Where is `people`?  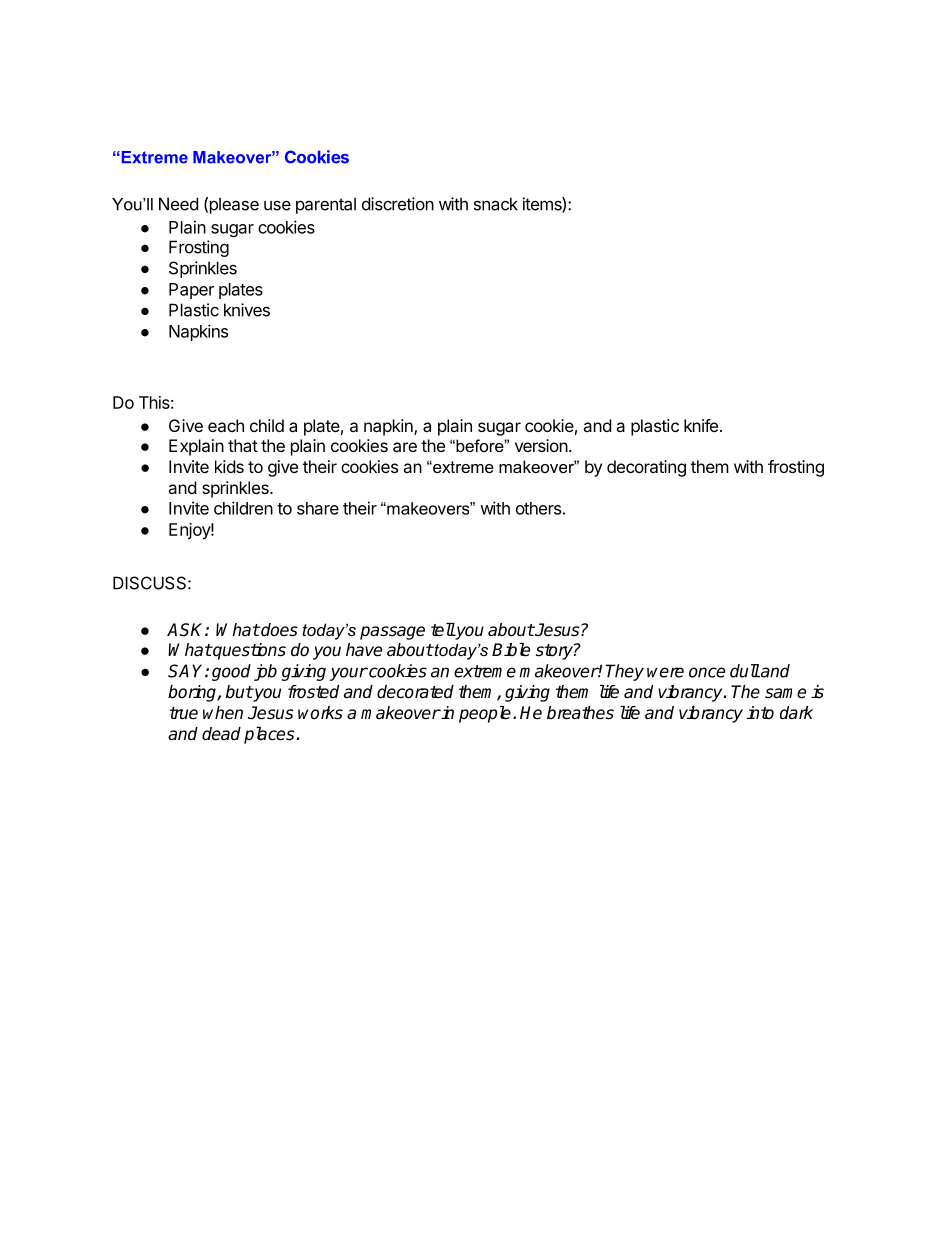 people is located at coordinates (485, 714).
